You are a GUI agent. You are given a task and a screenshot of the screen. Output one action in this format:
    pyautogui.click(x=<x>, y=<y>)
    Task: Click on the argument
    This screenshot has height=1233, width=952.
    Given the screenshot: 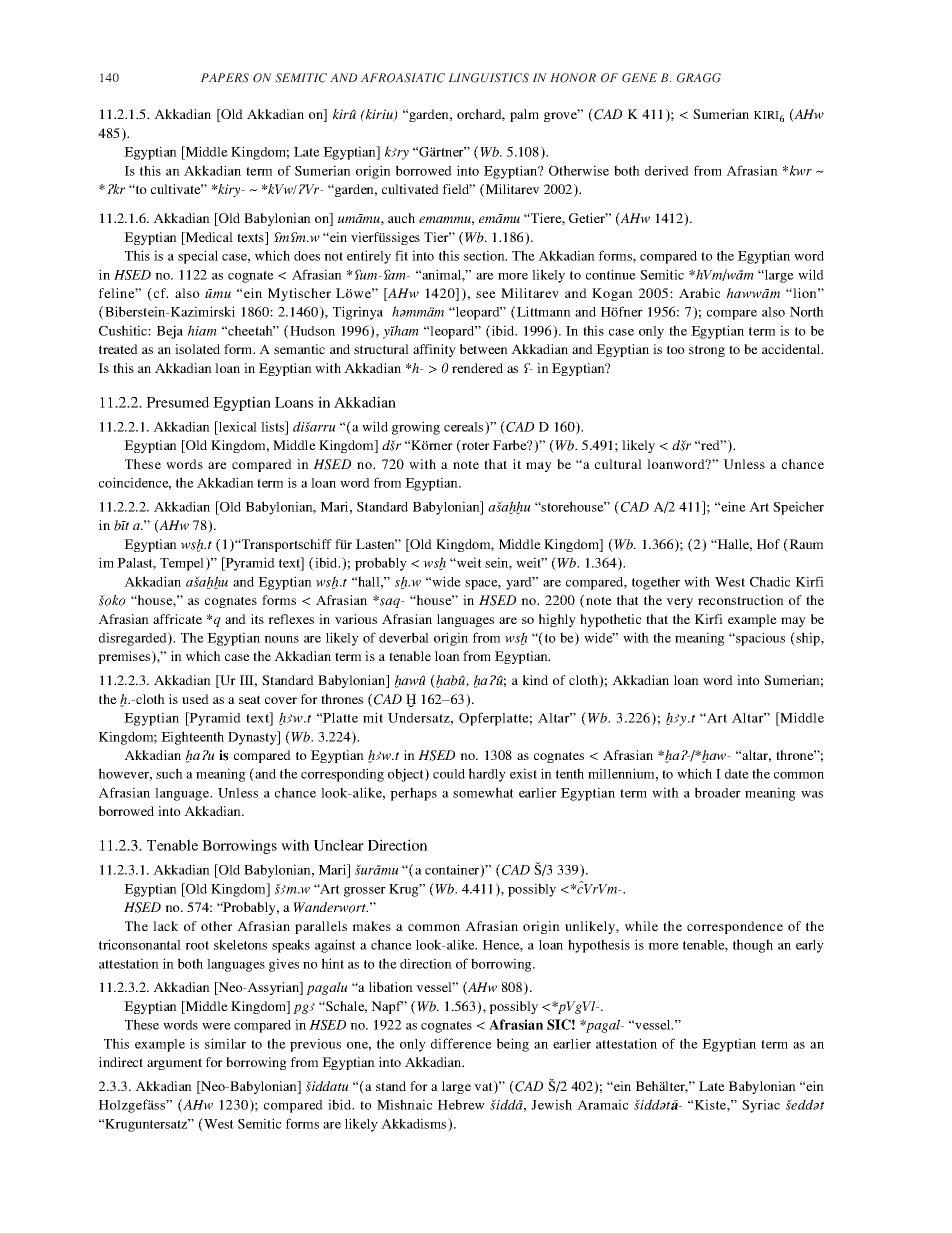 What is the action you would take?
    pyautogui.click(x=174, y=1064)
